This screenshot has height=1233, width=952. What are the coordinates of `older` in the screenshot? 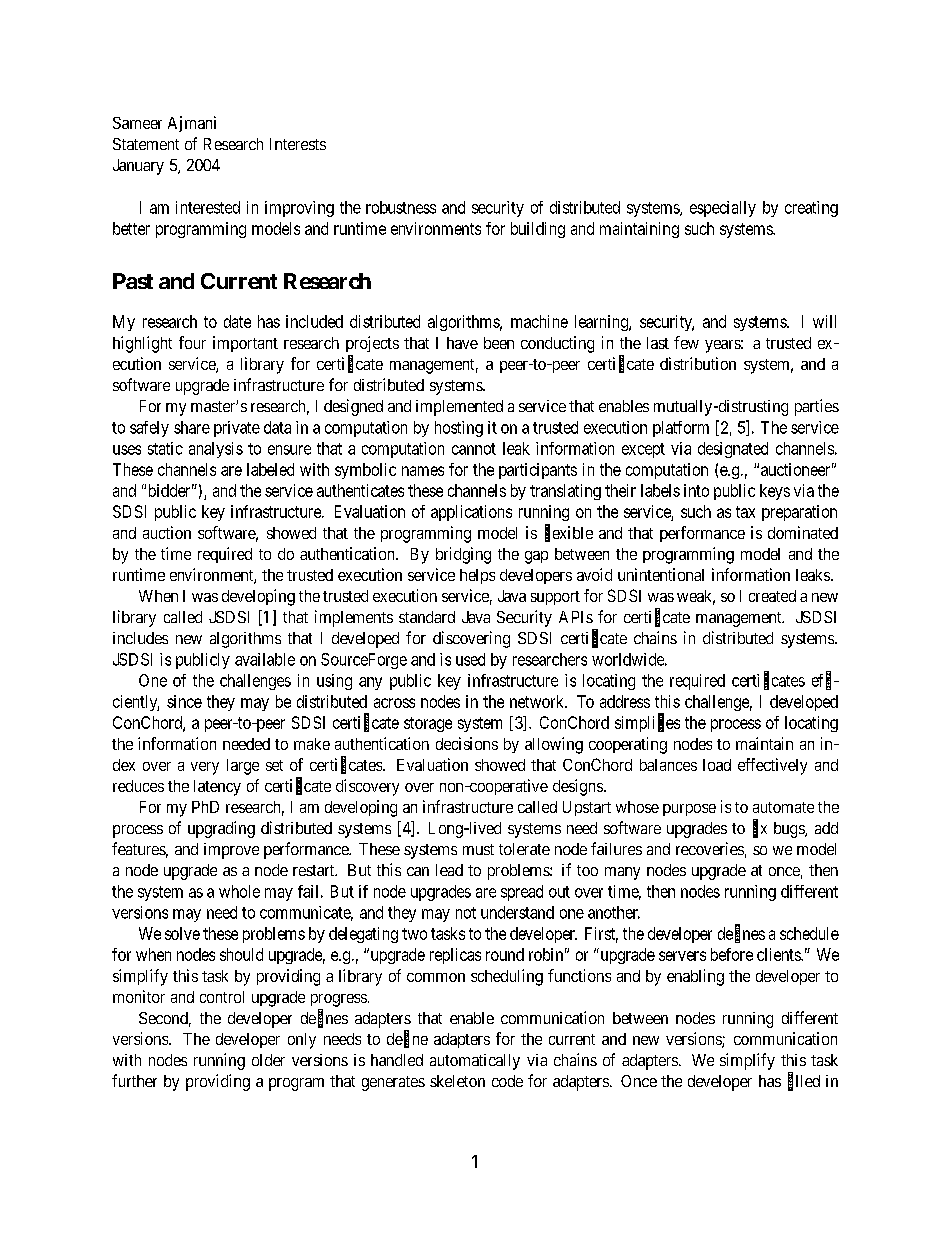 It's located at (268, 1060).
